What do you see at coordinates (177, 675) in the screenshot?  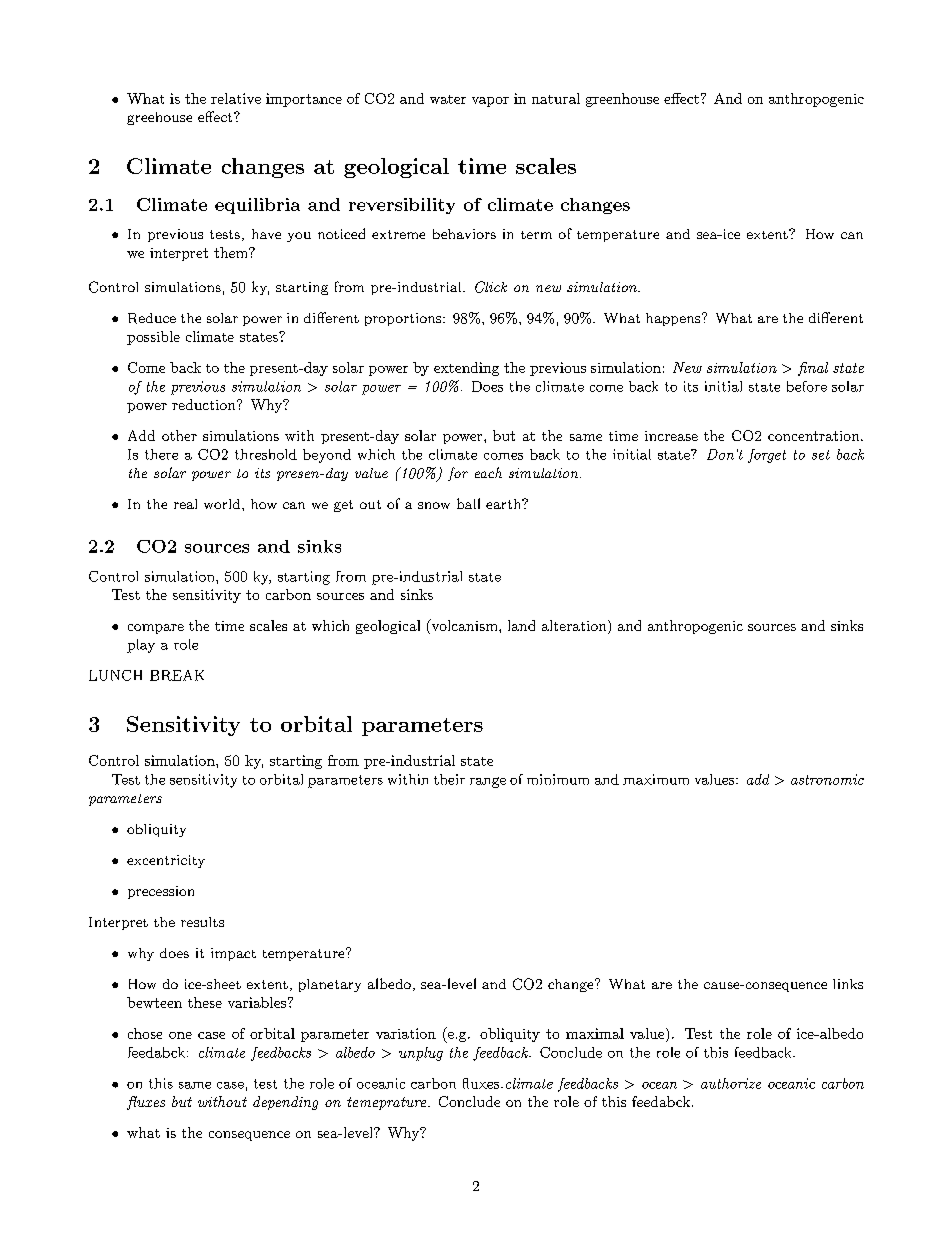 I see `BREAK` at bounding box center [177, 675].
